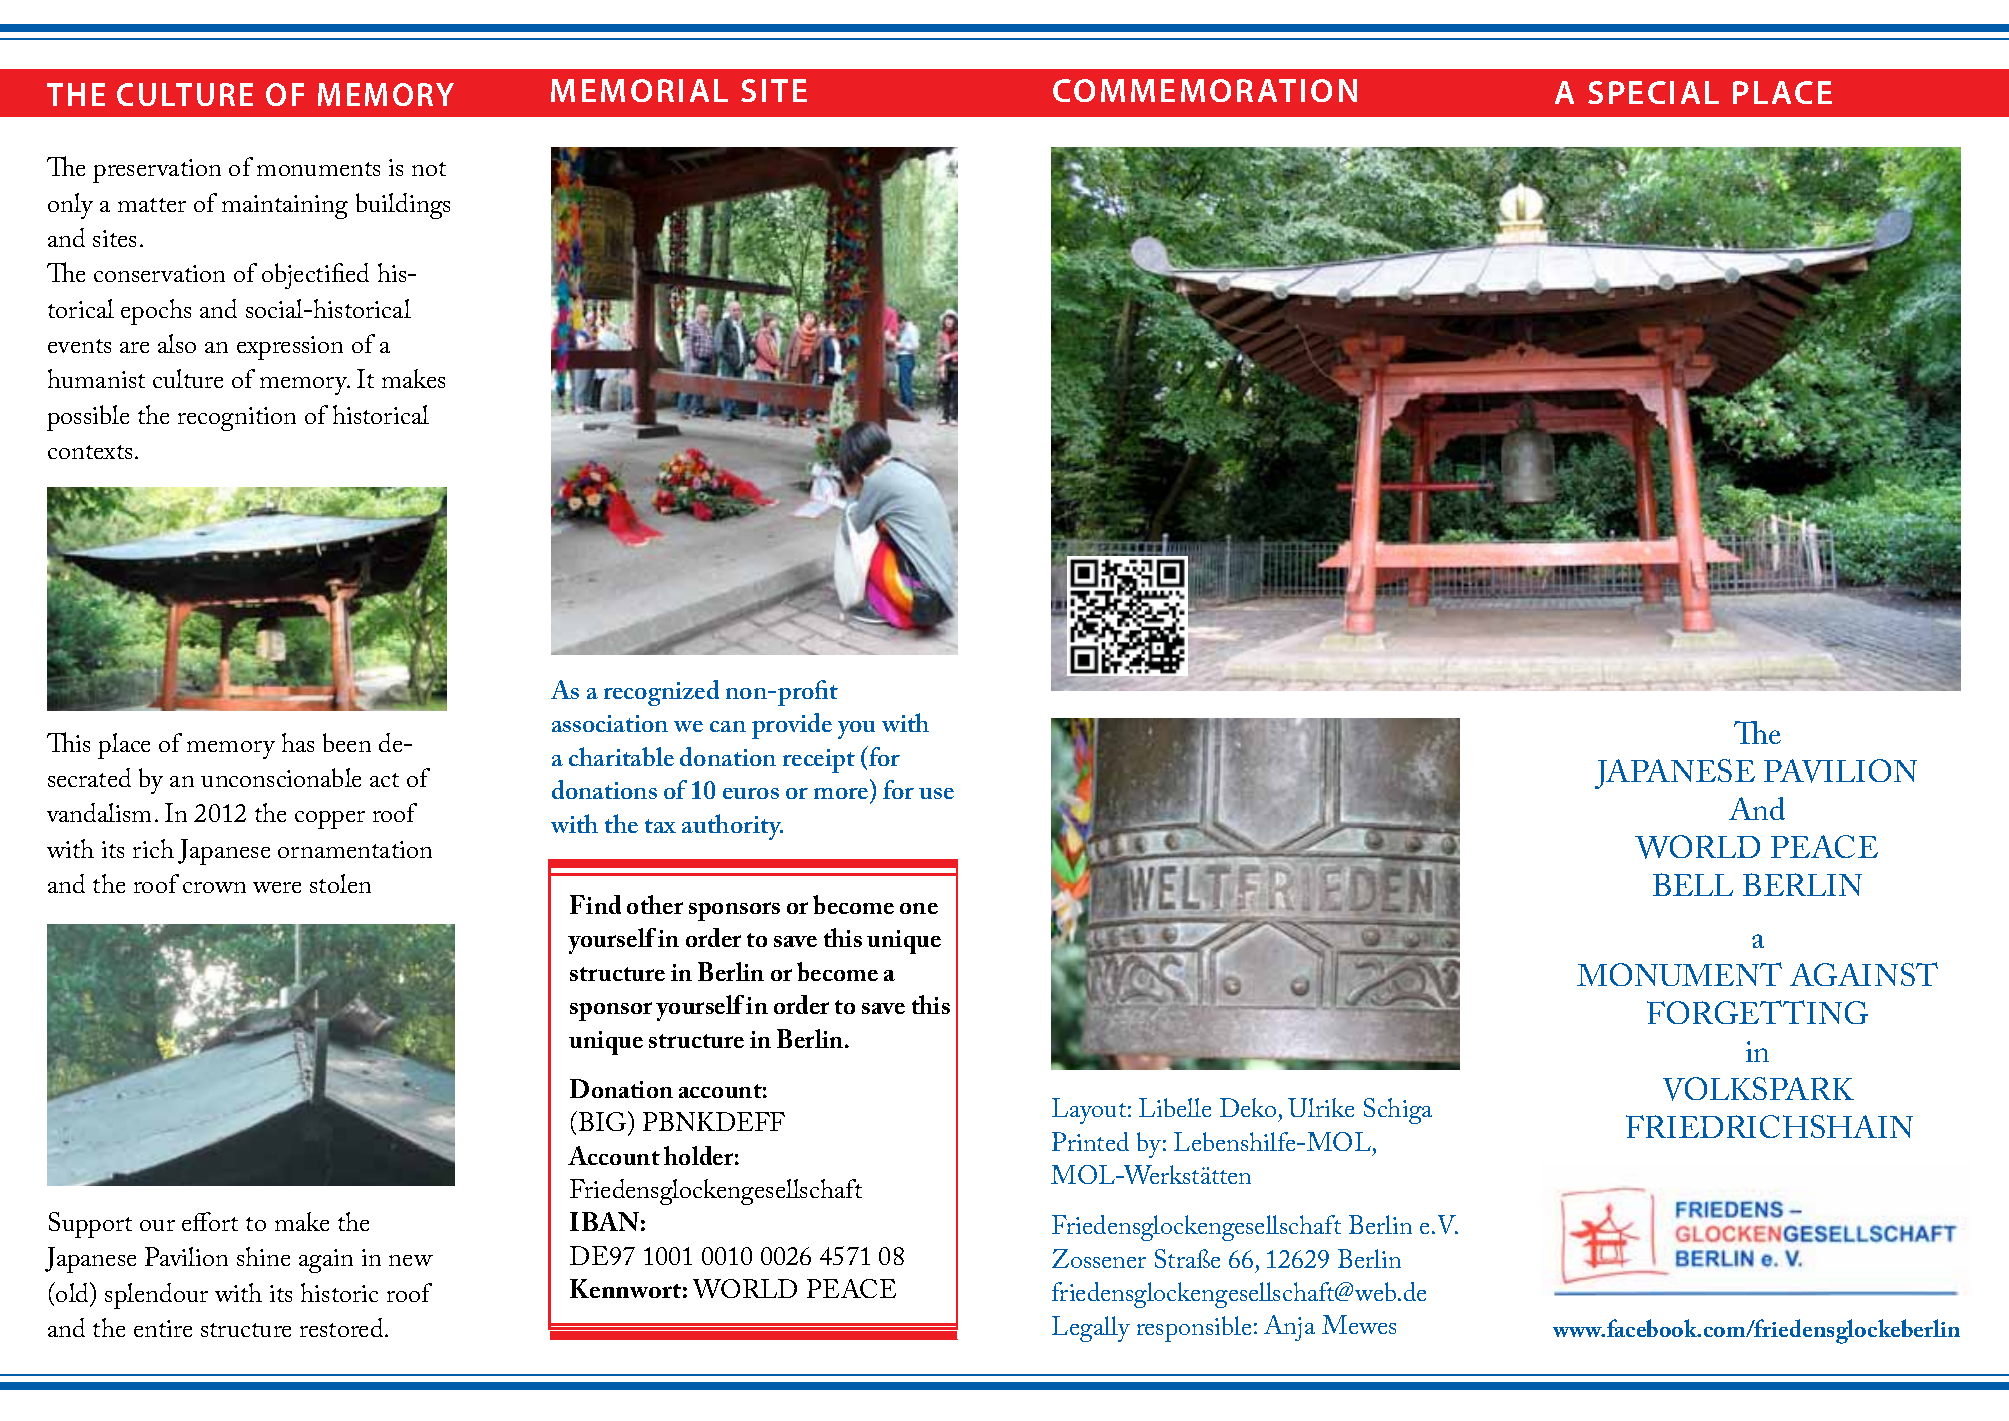 This screenshot has height=1421, width=2009. Describe the element at coordinates (936, 793) in the screenshot. I see `use` at that location.
